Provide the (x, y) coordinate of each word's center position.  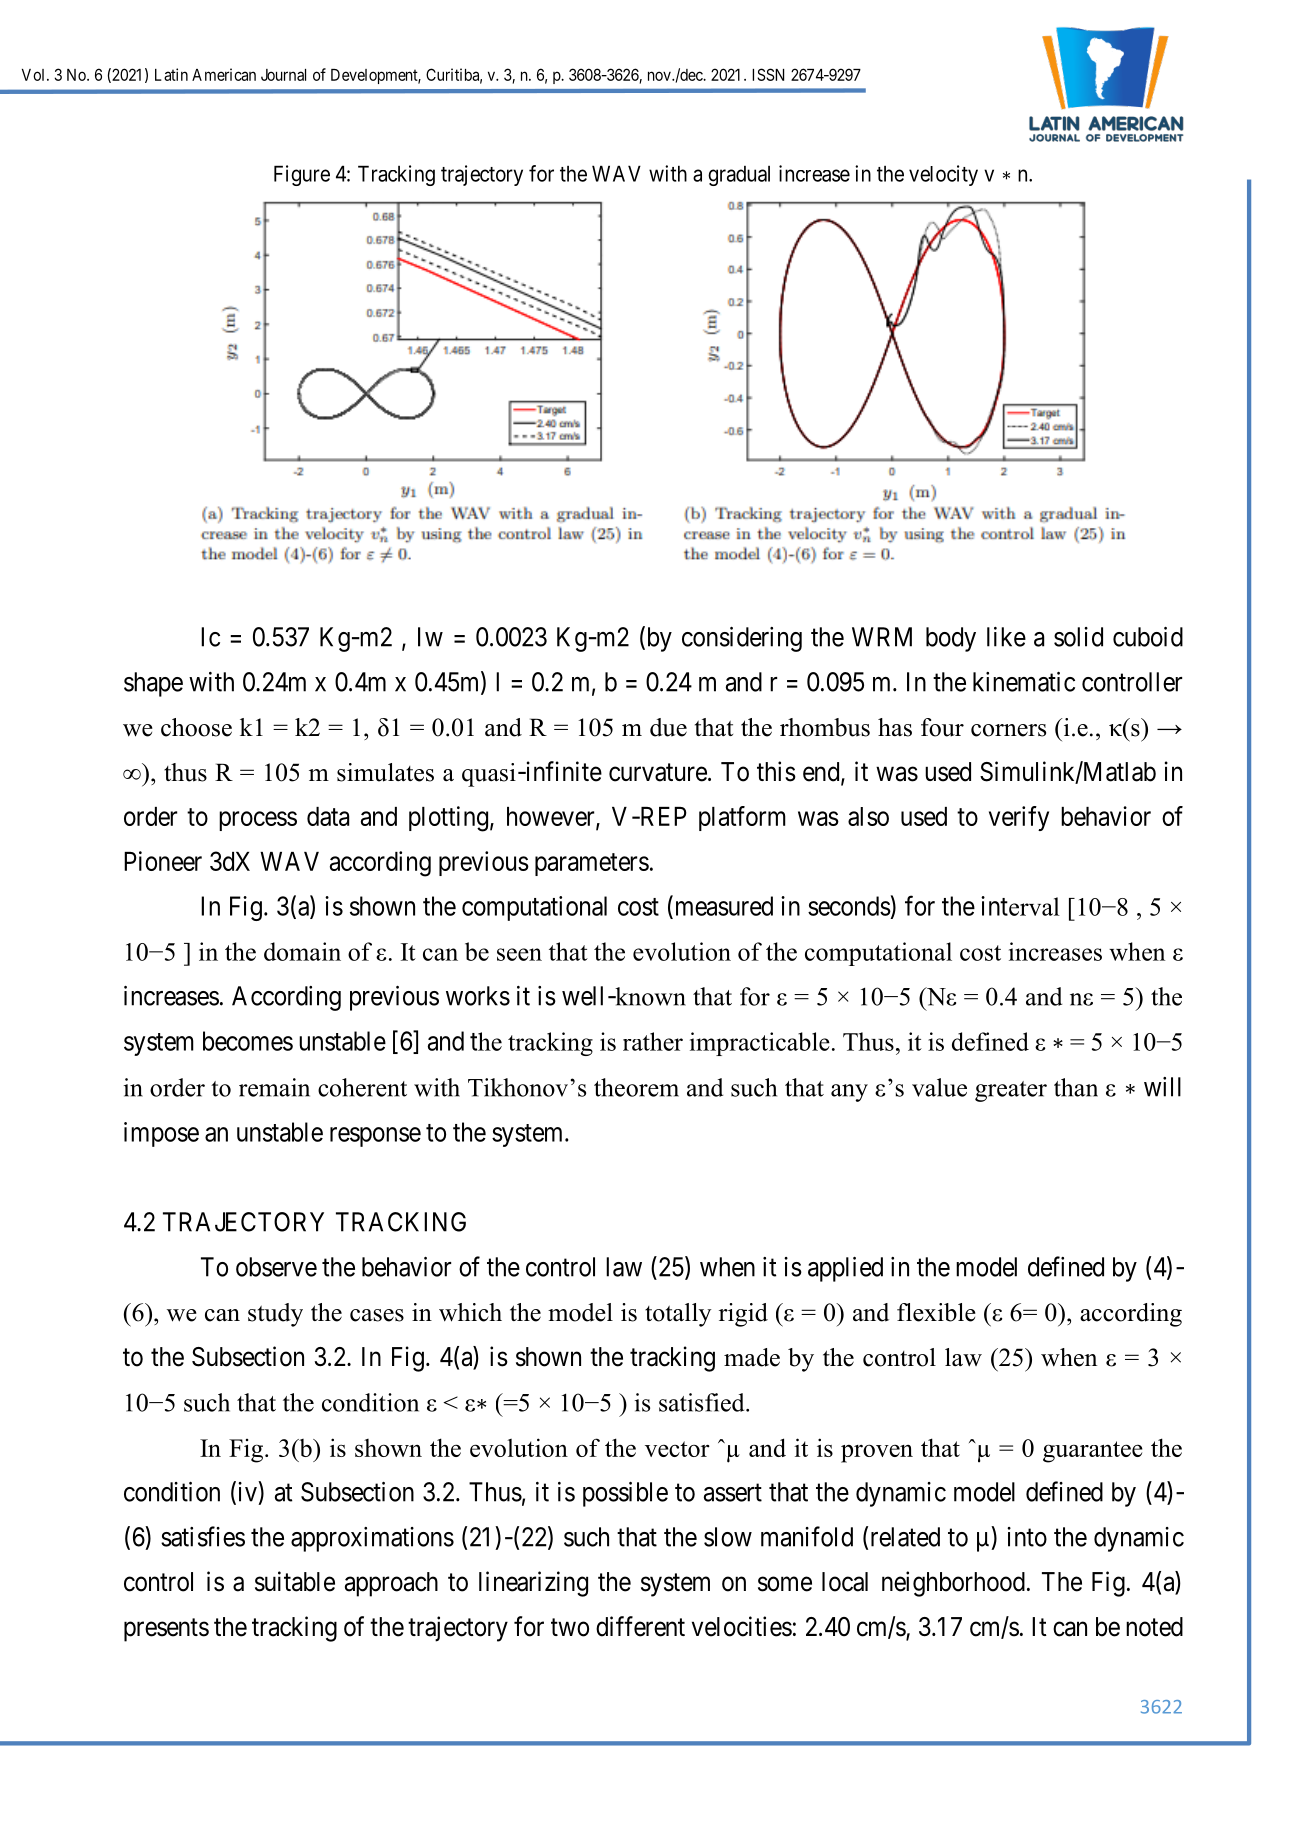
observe (276, 1267)
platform (742, 818)
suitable (295, 1581)
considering (742, 639)
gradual (739, 176)
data (328, 816)
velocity (943, 175)
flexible (936, 1312)
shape (153, 684)
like (1006, 637)
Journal (283, 75)
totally (678, 1315)
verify (1019, 818)
